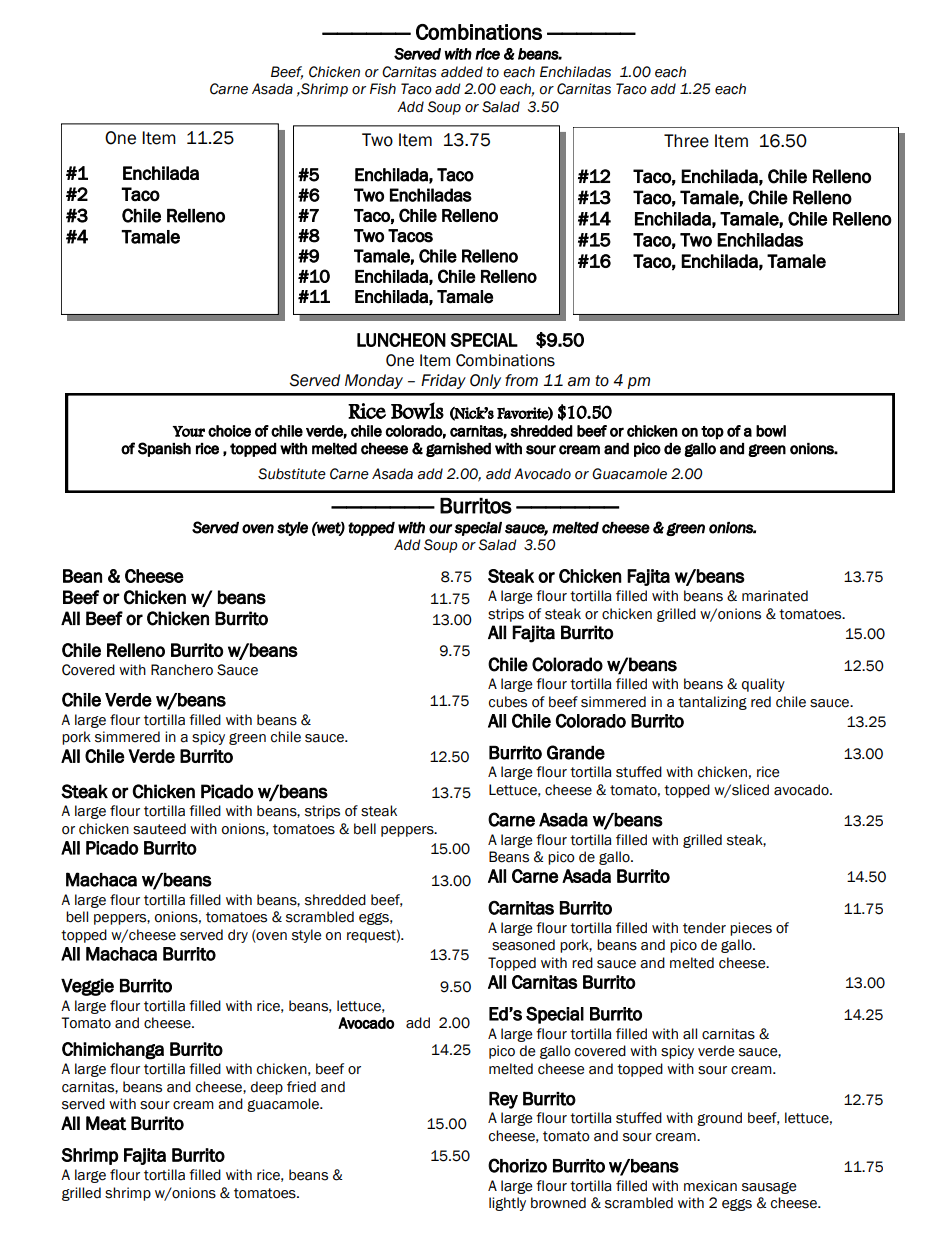 This screenshot has height=1233, width=952. I want to click on Fish, so click(383, 89).
